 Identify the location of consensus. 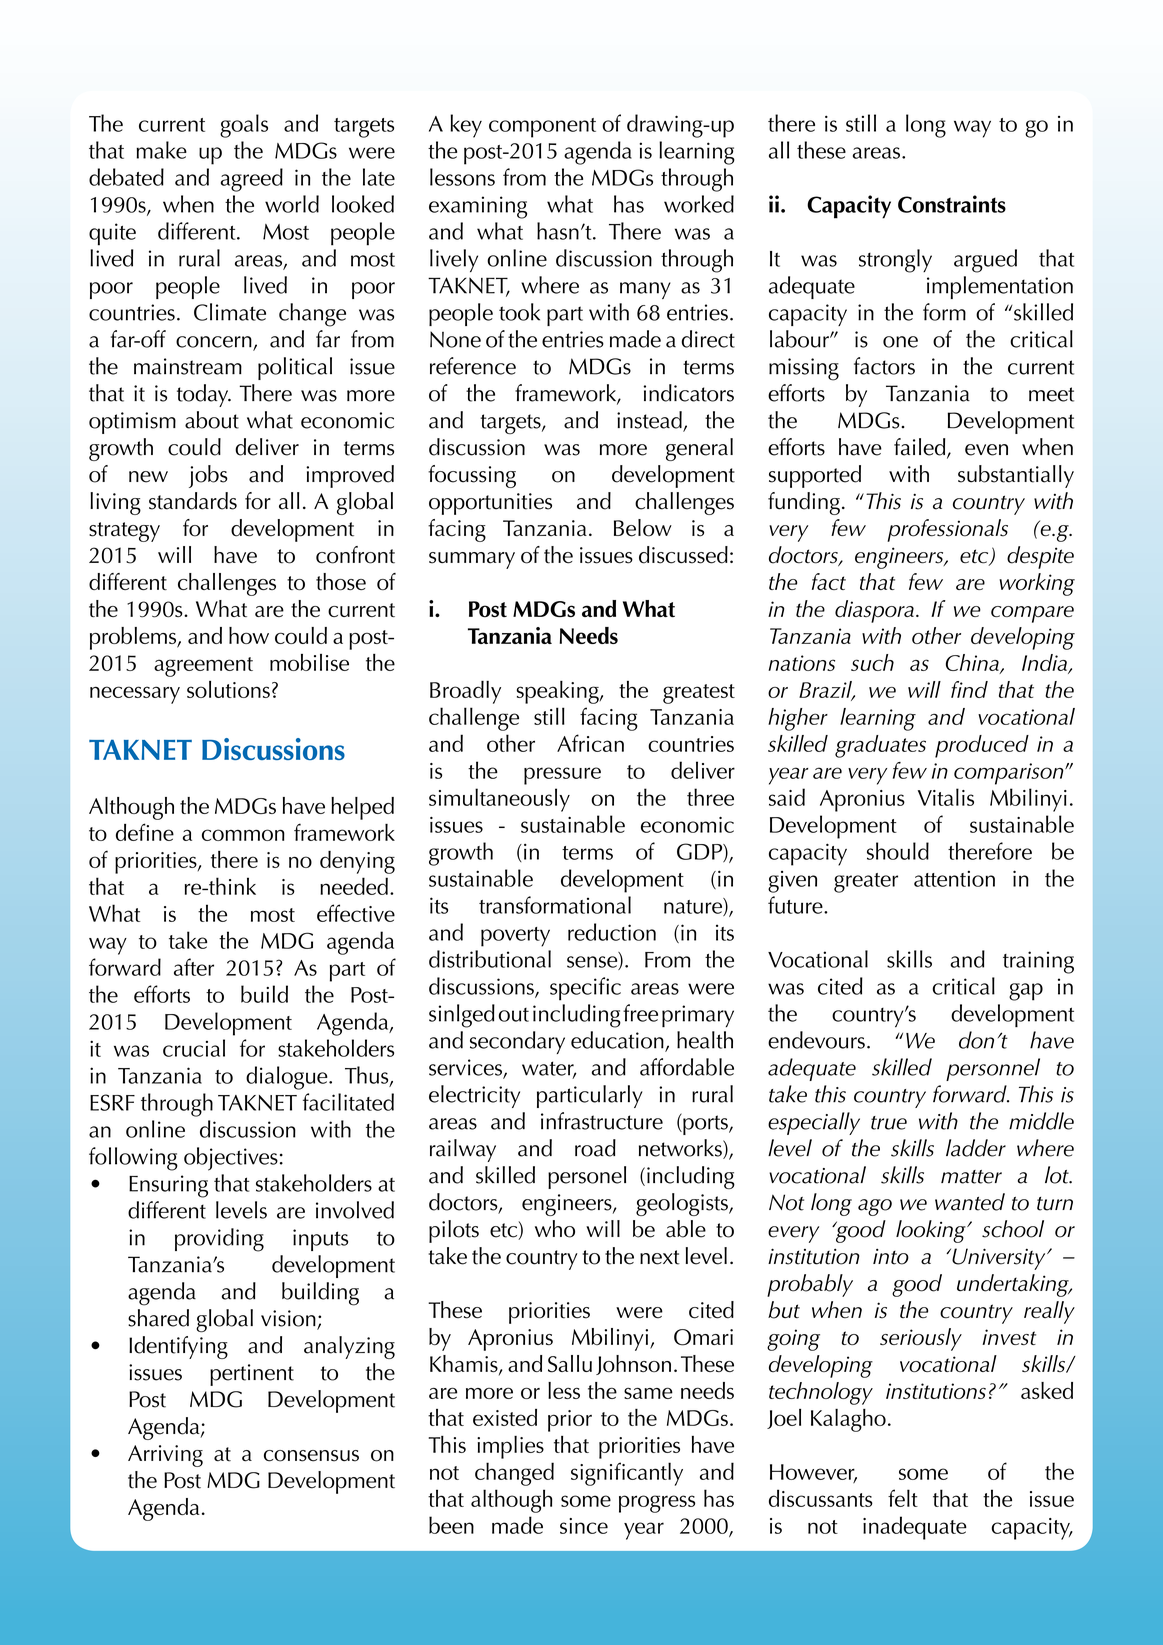
(311, 1456).
